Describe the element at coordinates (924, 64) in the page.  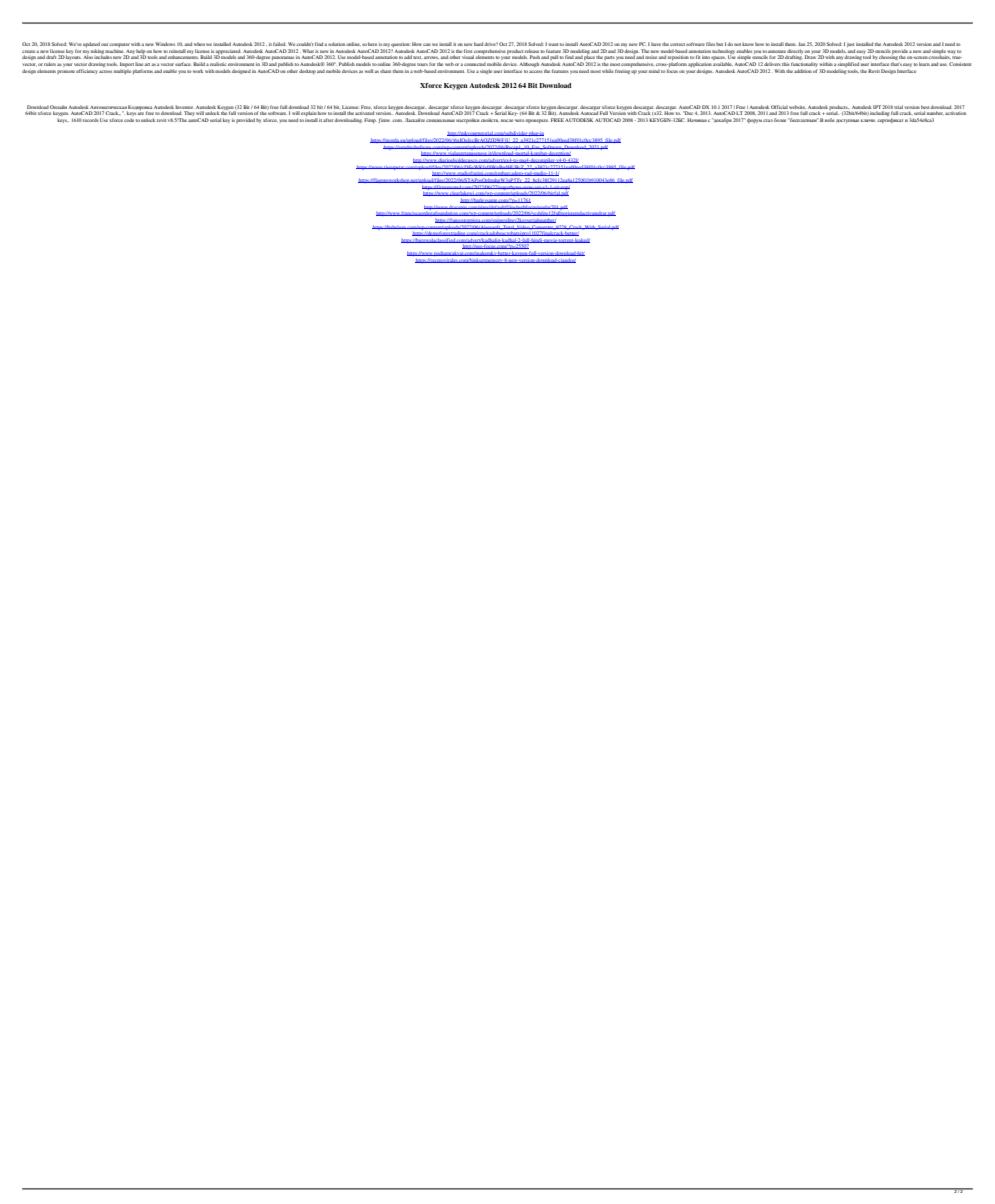
I see `learn` at that location.
